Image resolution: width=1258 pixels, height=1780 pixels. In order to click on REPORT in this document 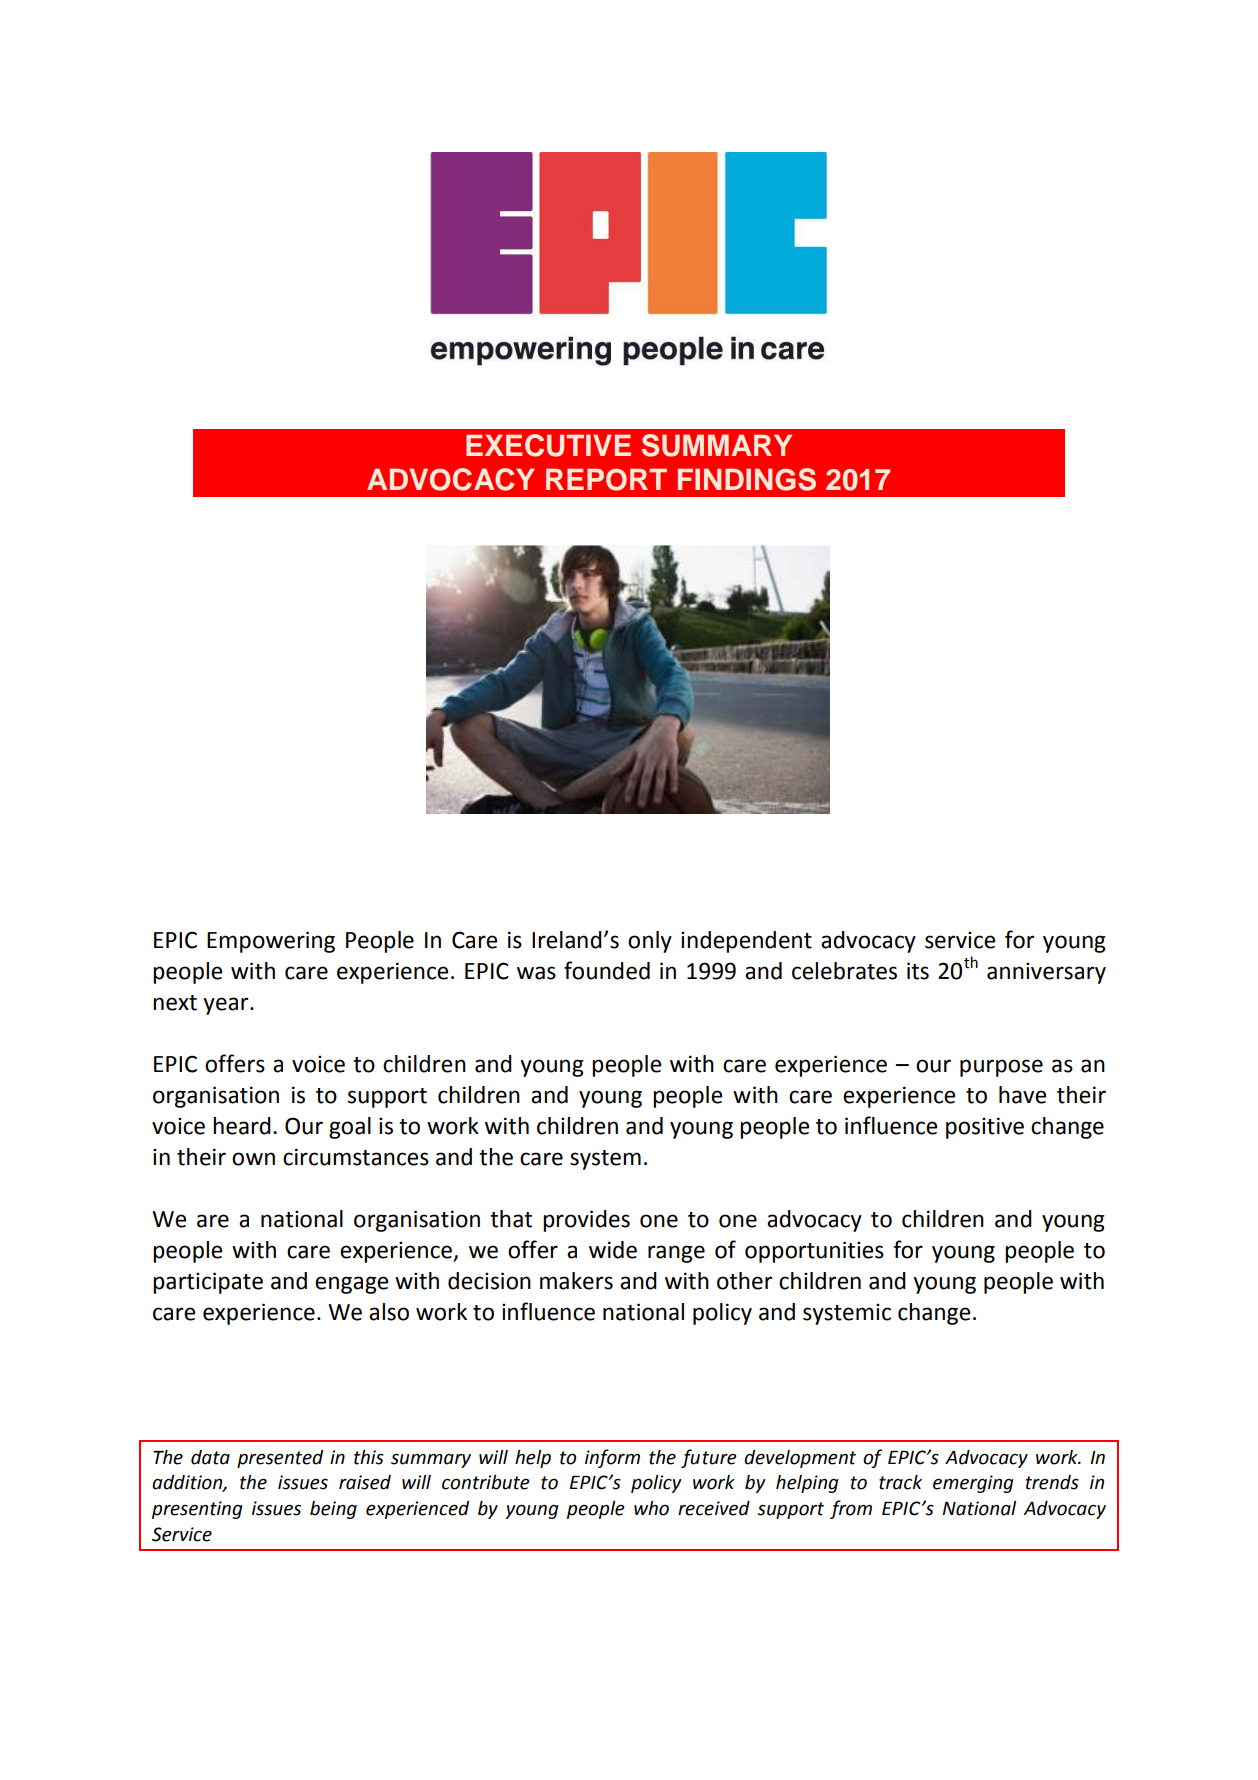, I will do `click(606, 479)`.
